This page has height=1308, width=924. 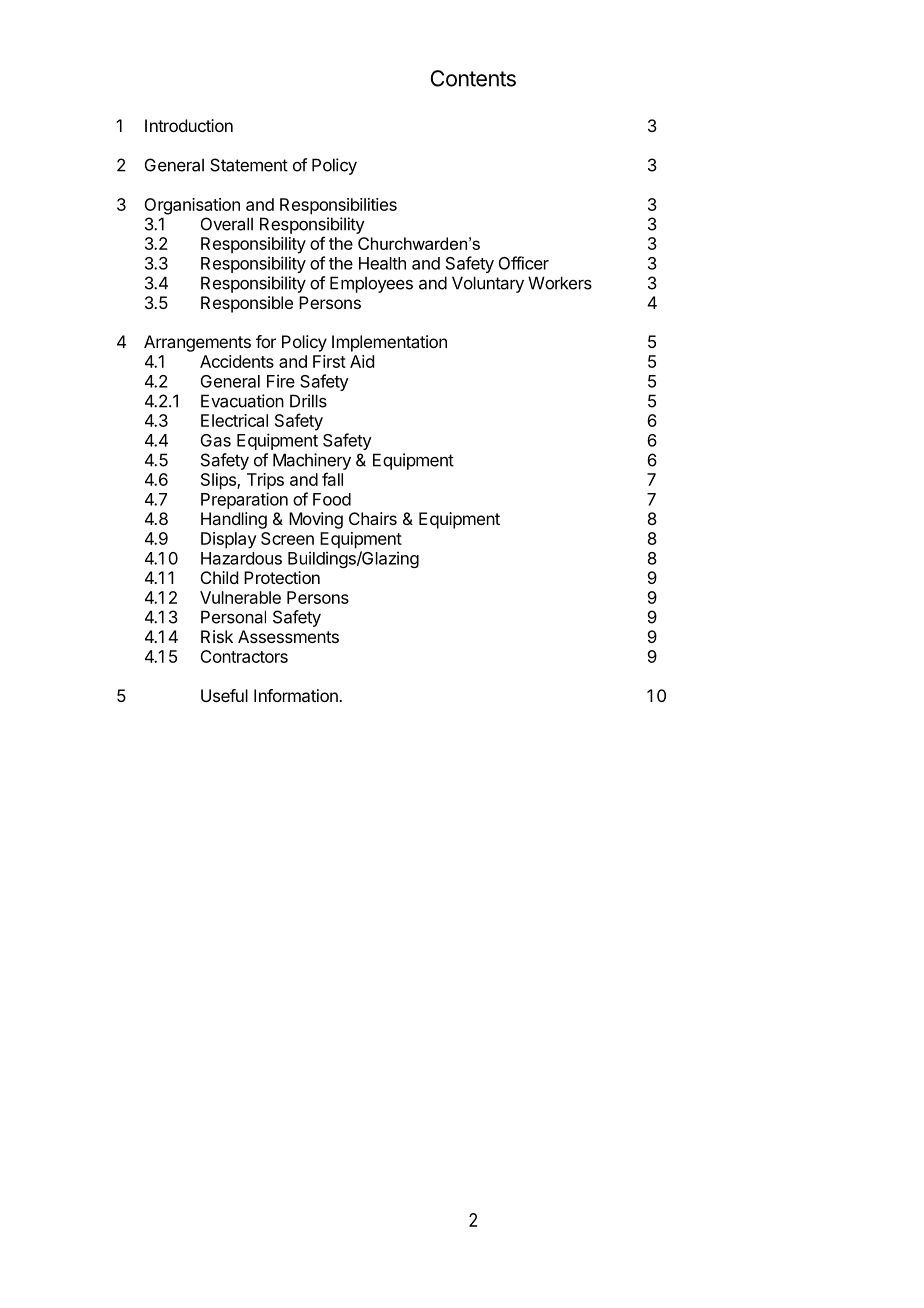 I want to click on Evacuation, so click(x=242, y=401).
